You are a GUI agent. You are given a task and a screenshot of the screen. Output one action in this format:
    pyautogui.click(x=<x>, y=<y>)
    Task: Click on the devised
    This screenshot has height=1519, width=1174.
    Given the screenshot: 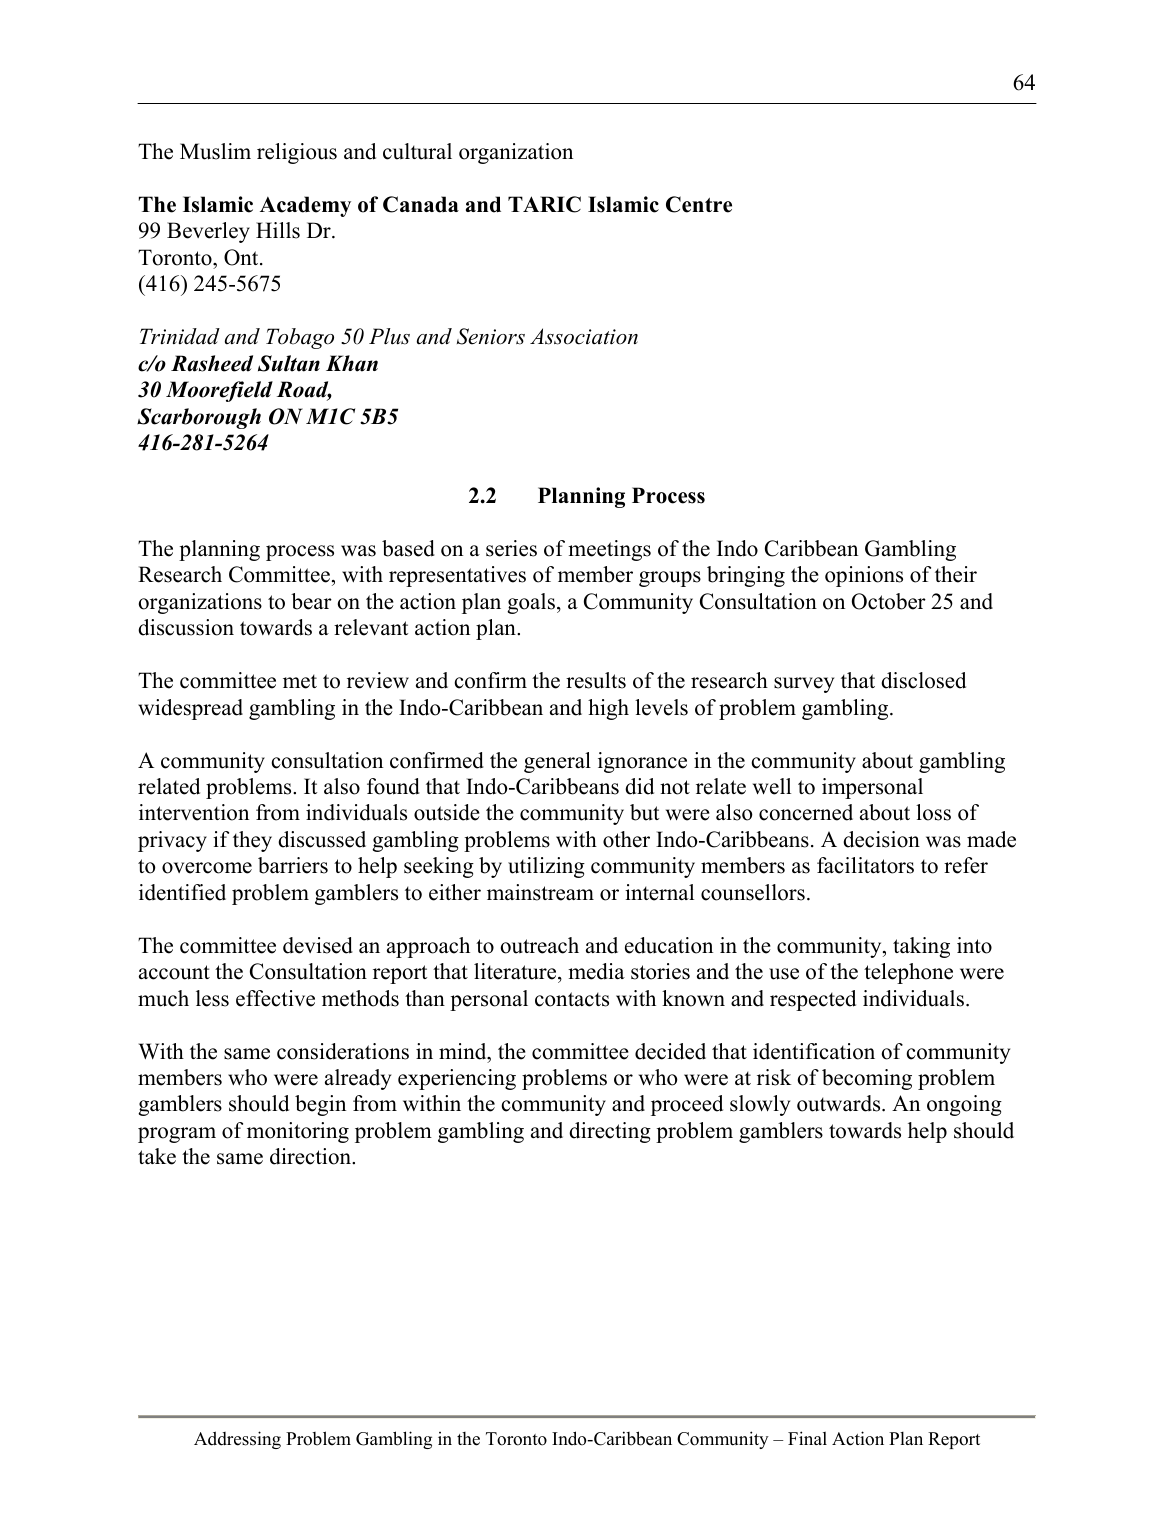 What is the action you would take?
    pyautogui.click(x=318, y=945)
